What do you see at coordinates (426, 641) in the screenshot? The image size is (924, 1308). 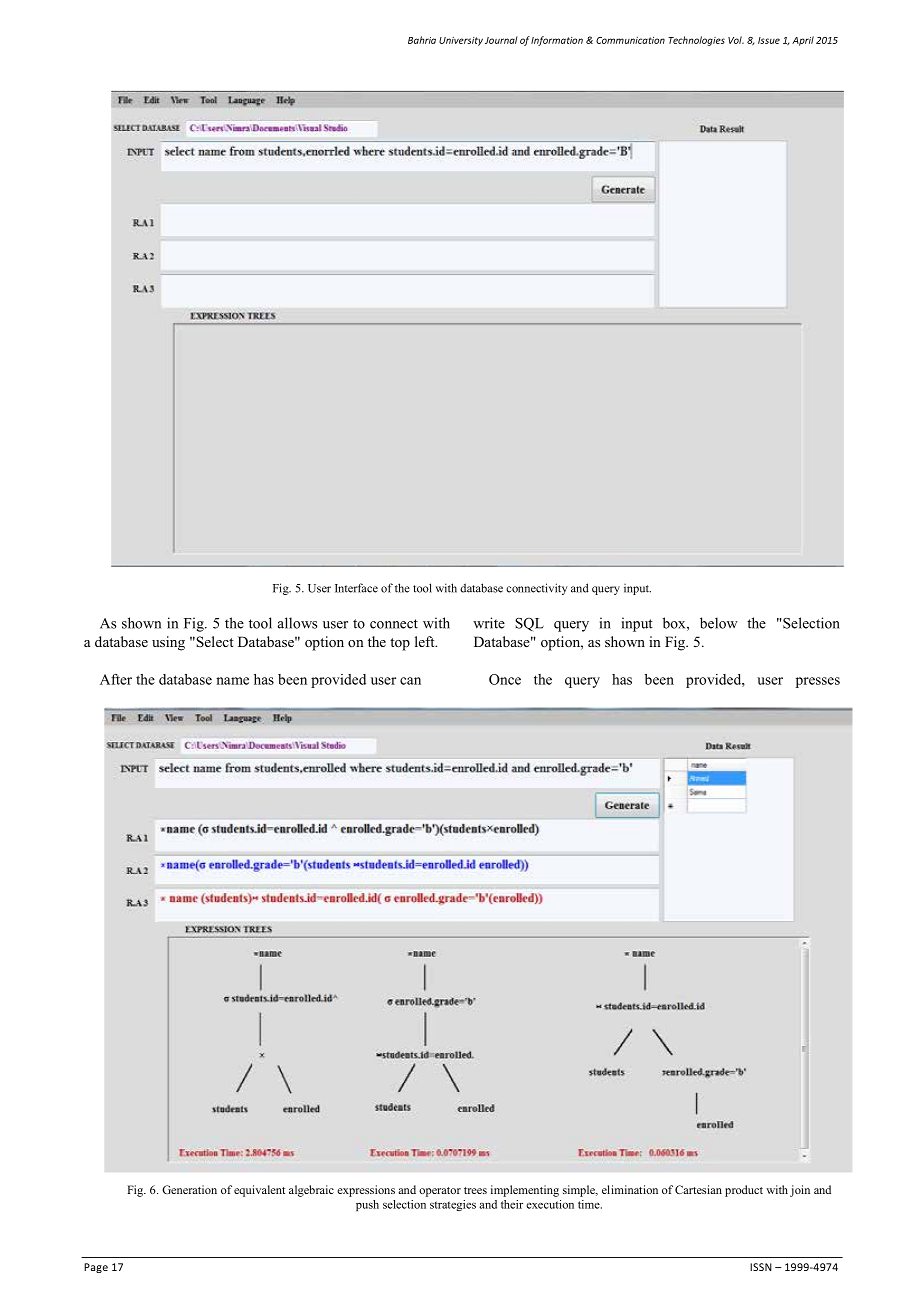 I see `left` at bounding box center [426, 641].
